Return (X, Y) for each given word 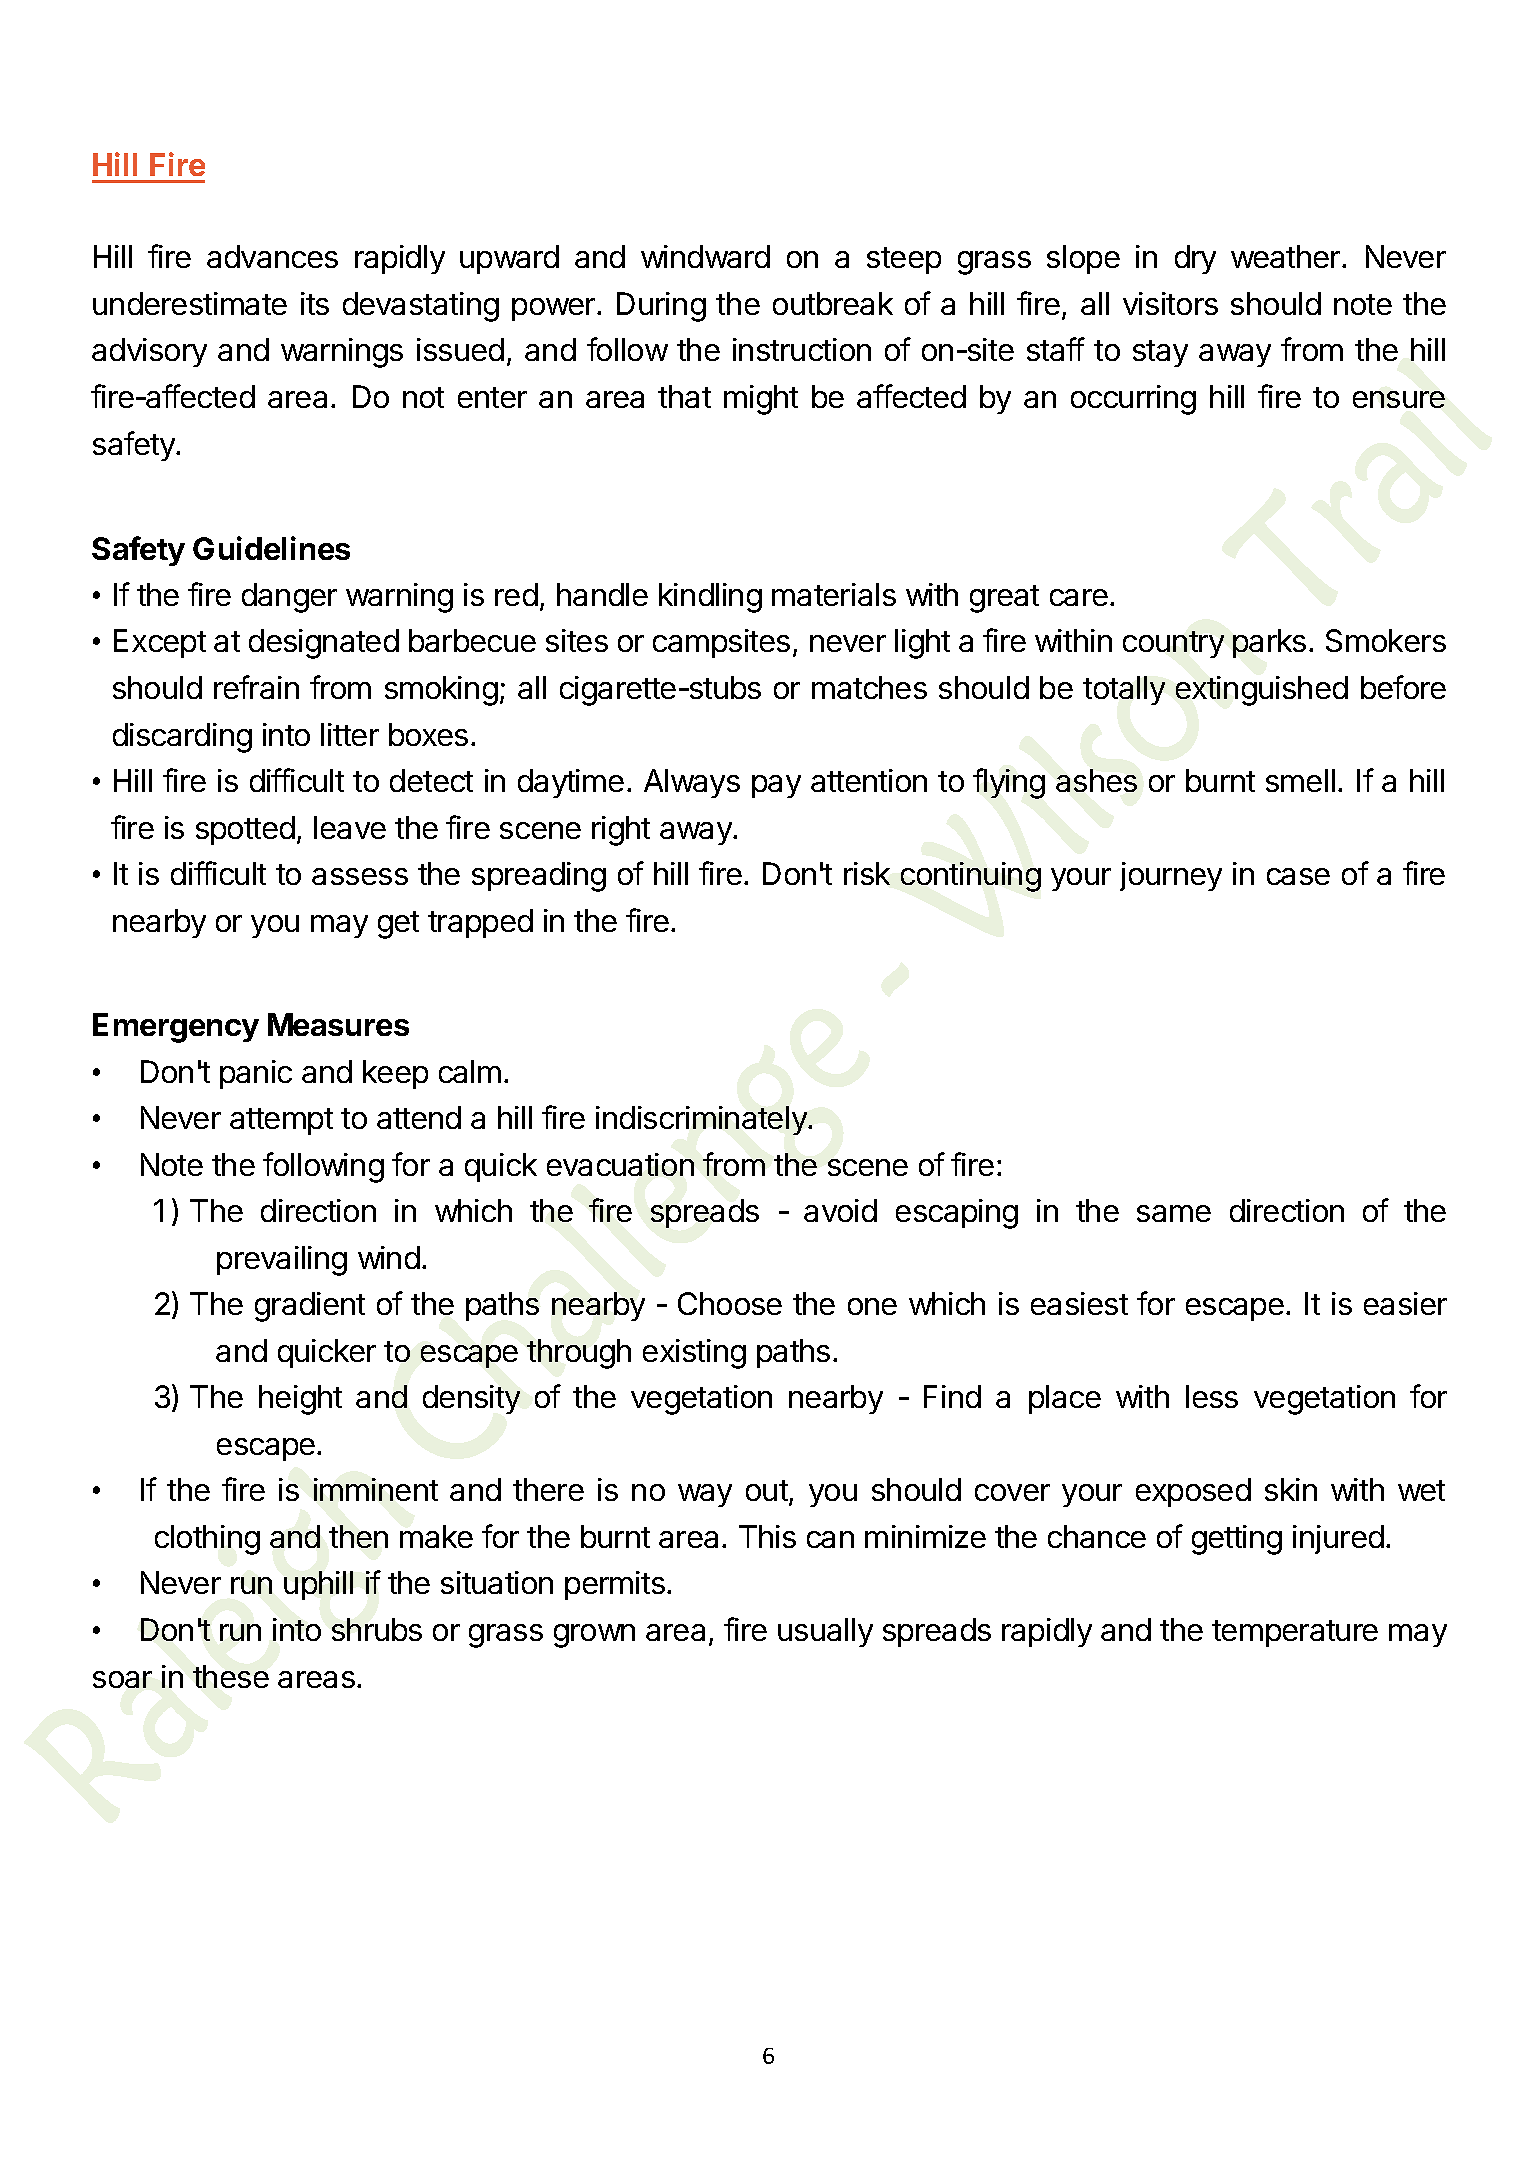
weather (1287, 256)
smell (1300, 780)
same (1174, 1213)
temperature (1295, 1633)
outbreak (833, 303)
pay (776, 786)
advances (272, 256)
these (231, 1676)
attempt (281, 1121)
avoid (840, 1210)
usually (825, 1632)
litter (350, 734)
